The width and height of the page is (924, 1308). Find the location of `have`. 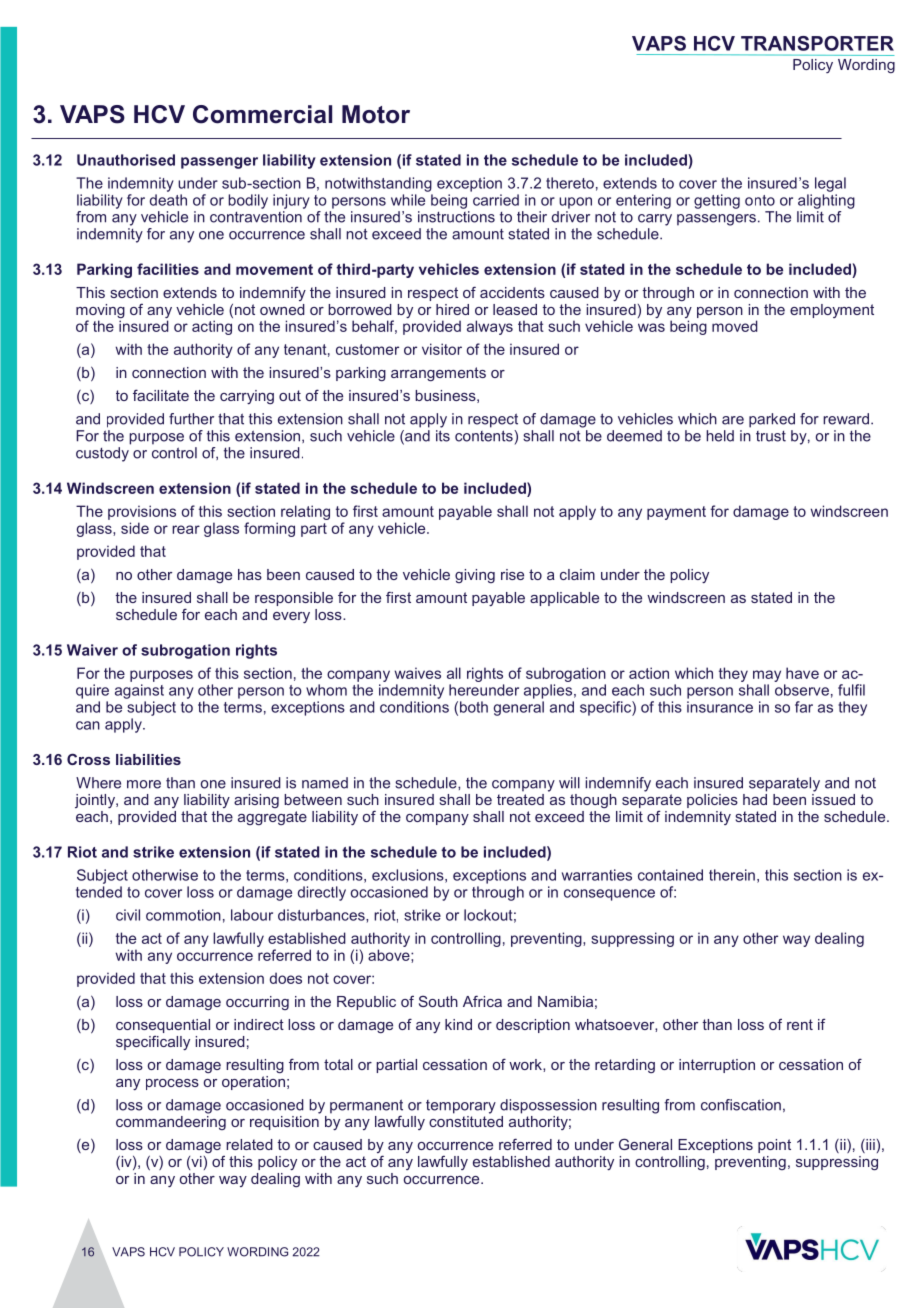

have is located at coordinates (802, 673).
